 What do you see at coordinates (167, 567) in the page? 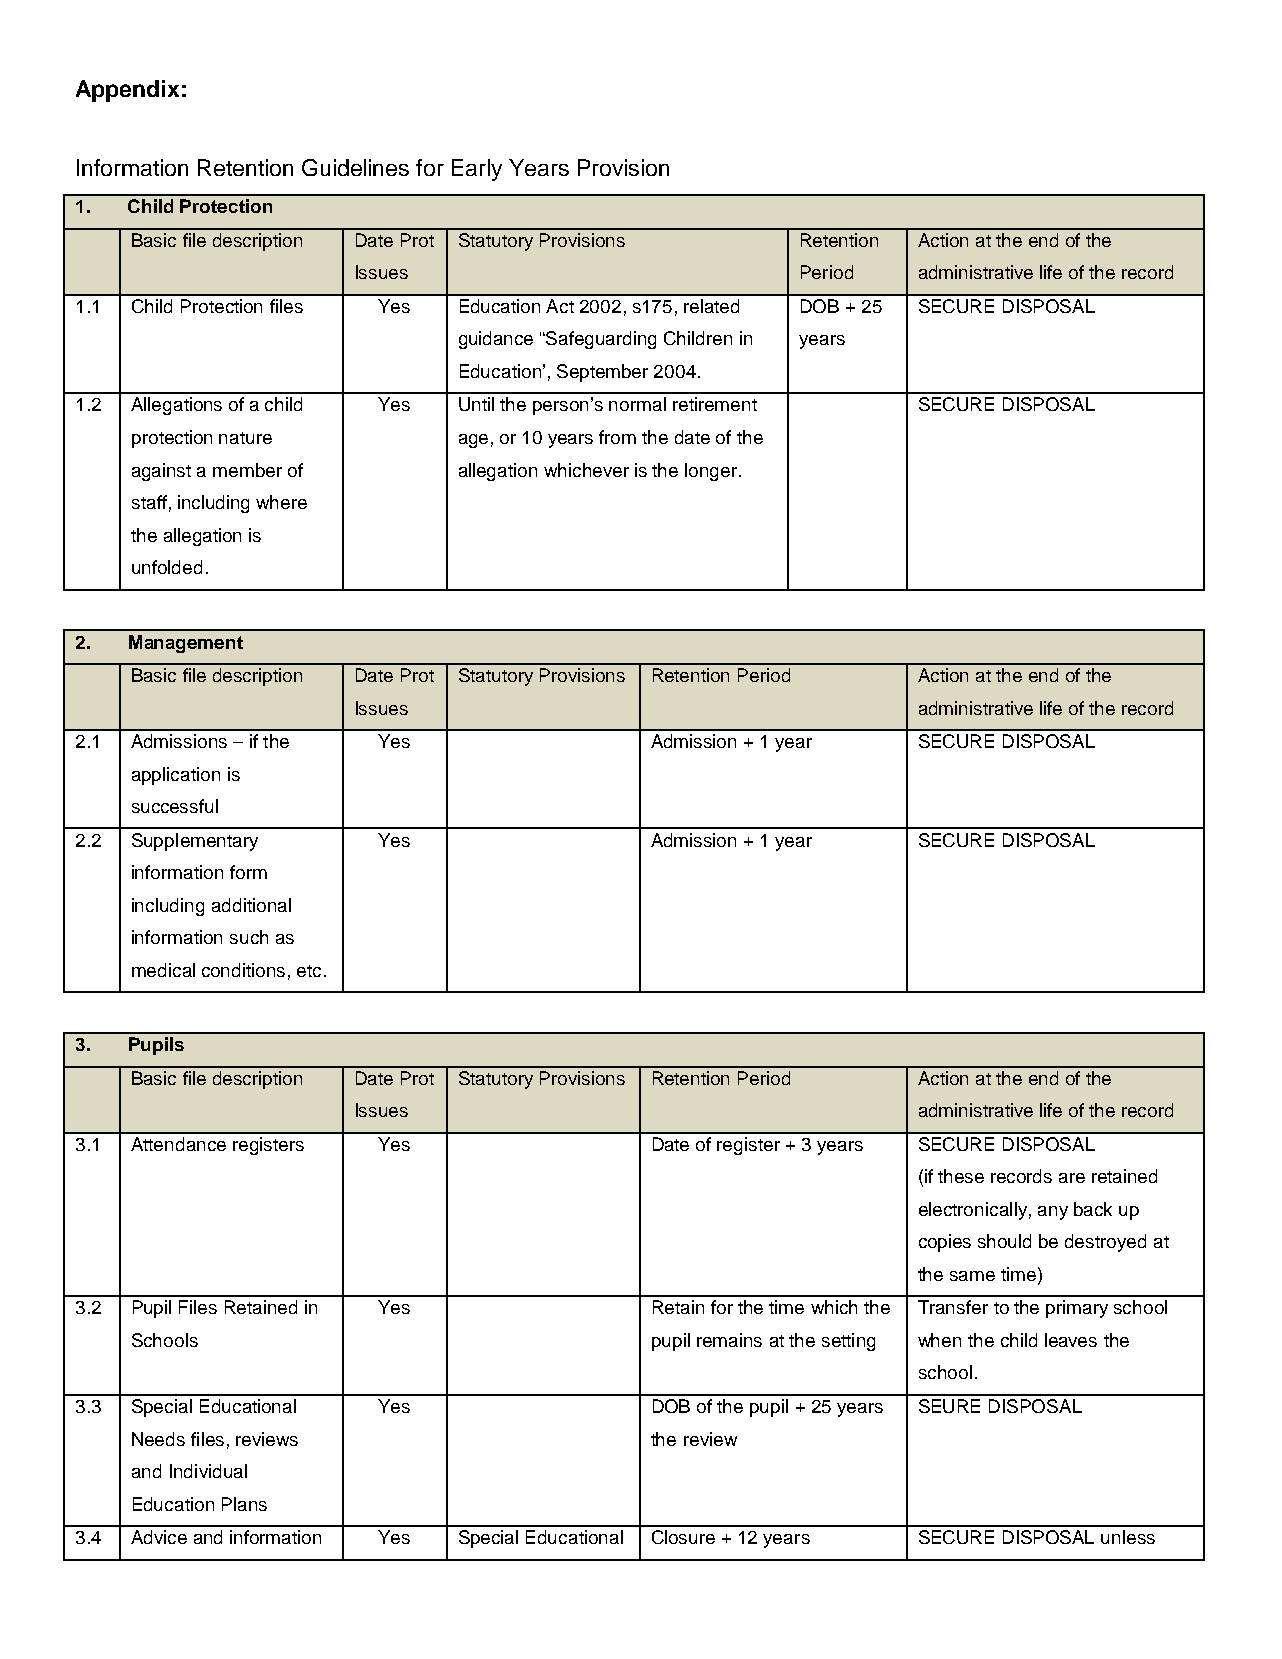
I see `unfolded` at bounding box center [167, 567].
